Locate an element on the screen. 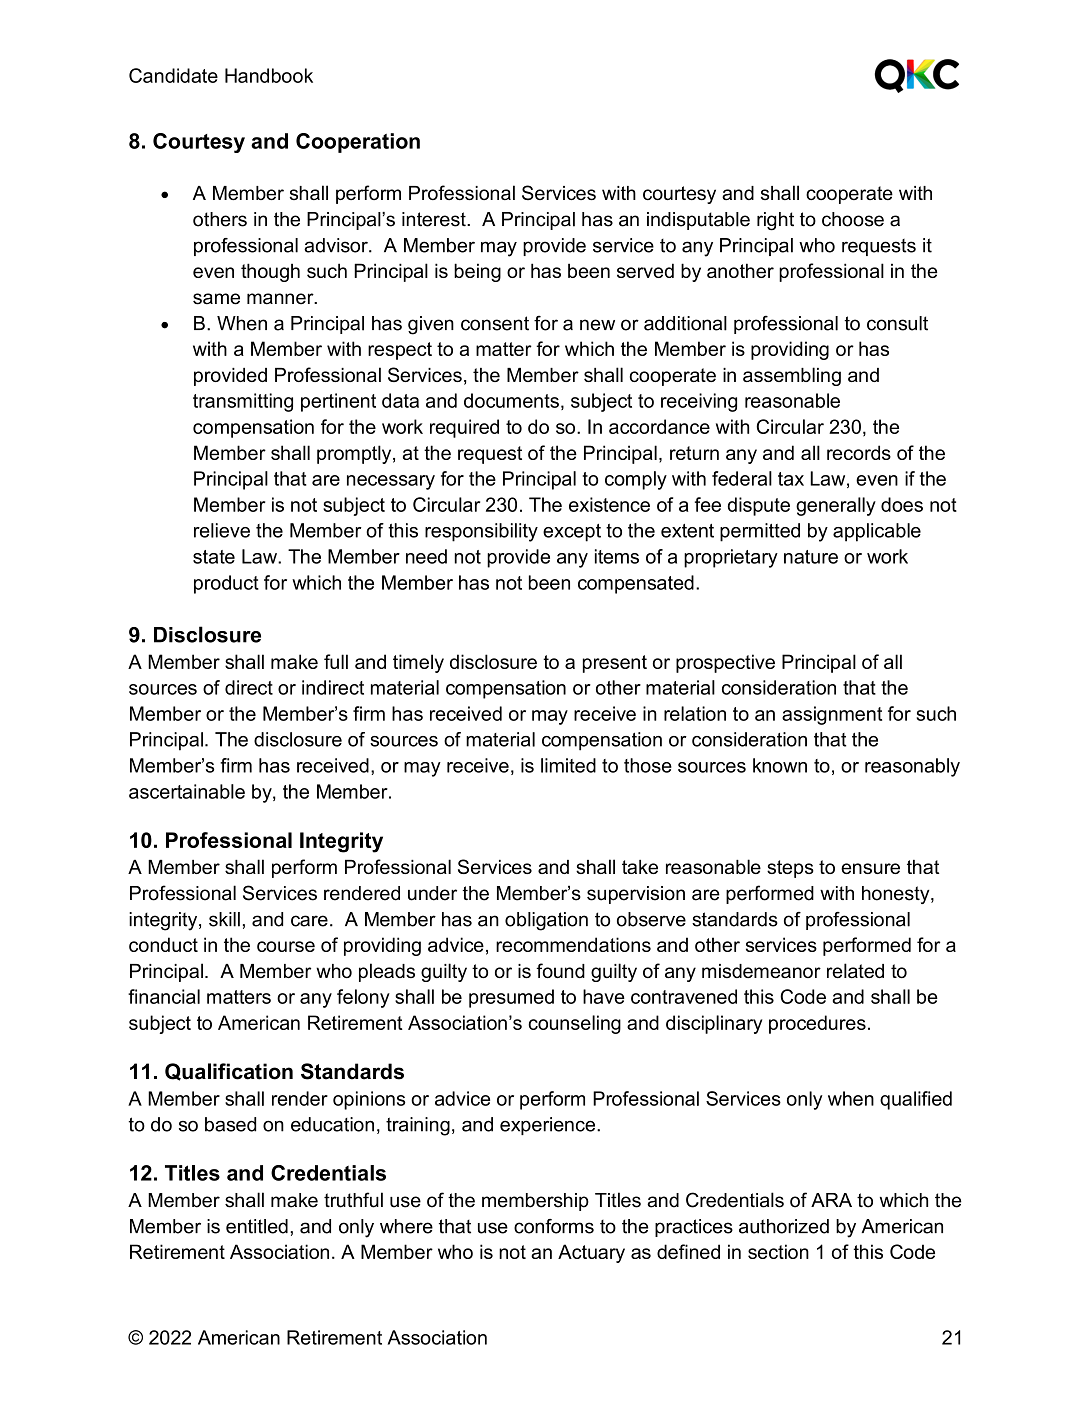 The image size is (1092, 1413). relieve is located at coordinates (222, 530).
